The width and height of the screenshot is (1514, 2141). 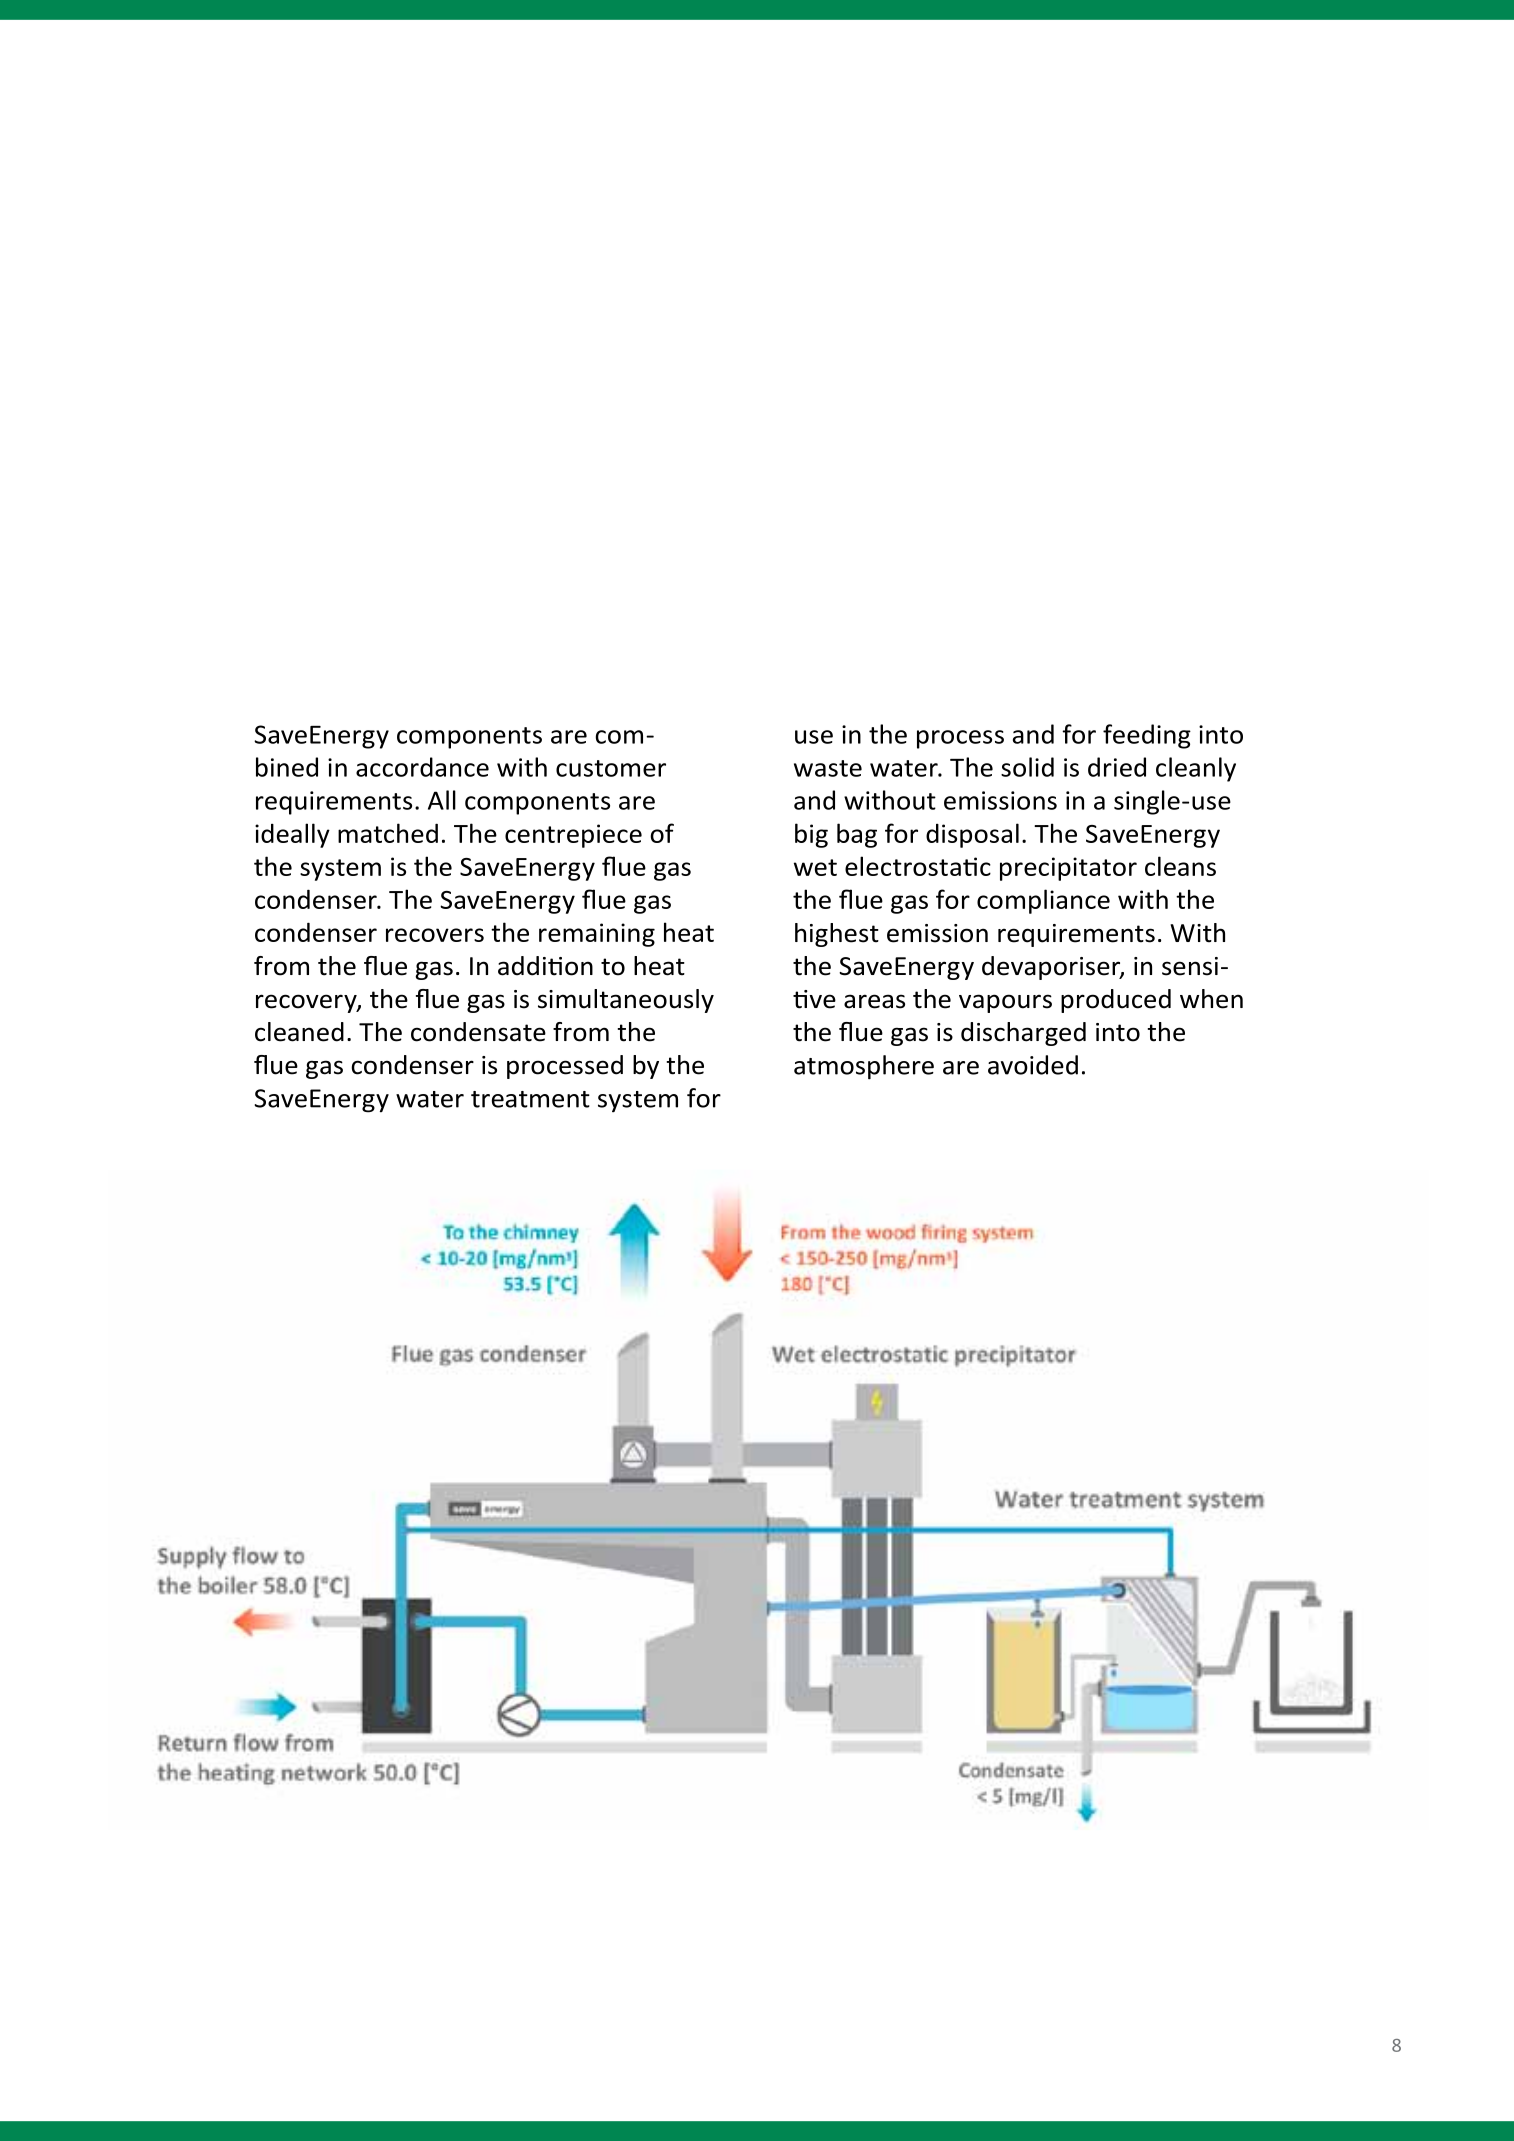 What do you see at coordinates (530, 1099) in the screenshot?
I see `treatment` at bounding box center [530, 1099].
